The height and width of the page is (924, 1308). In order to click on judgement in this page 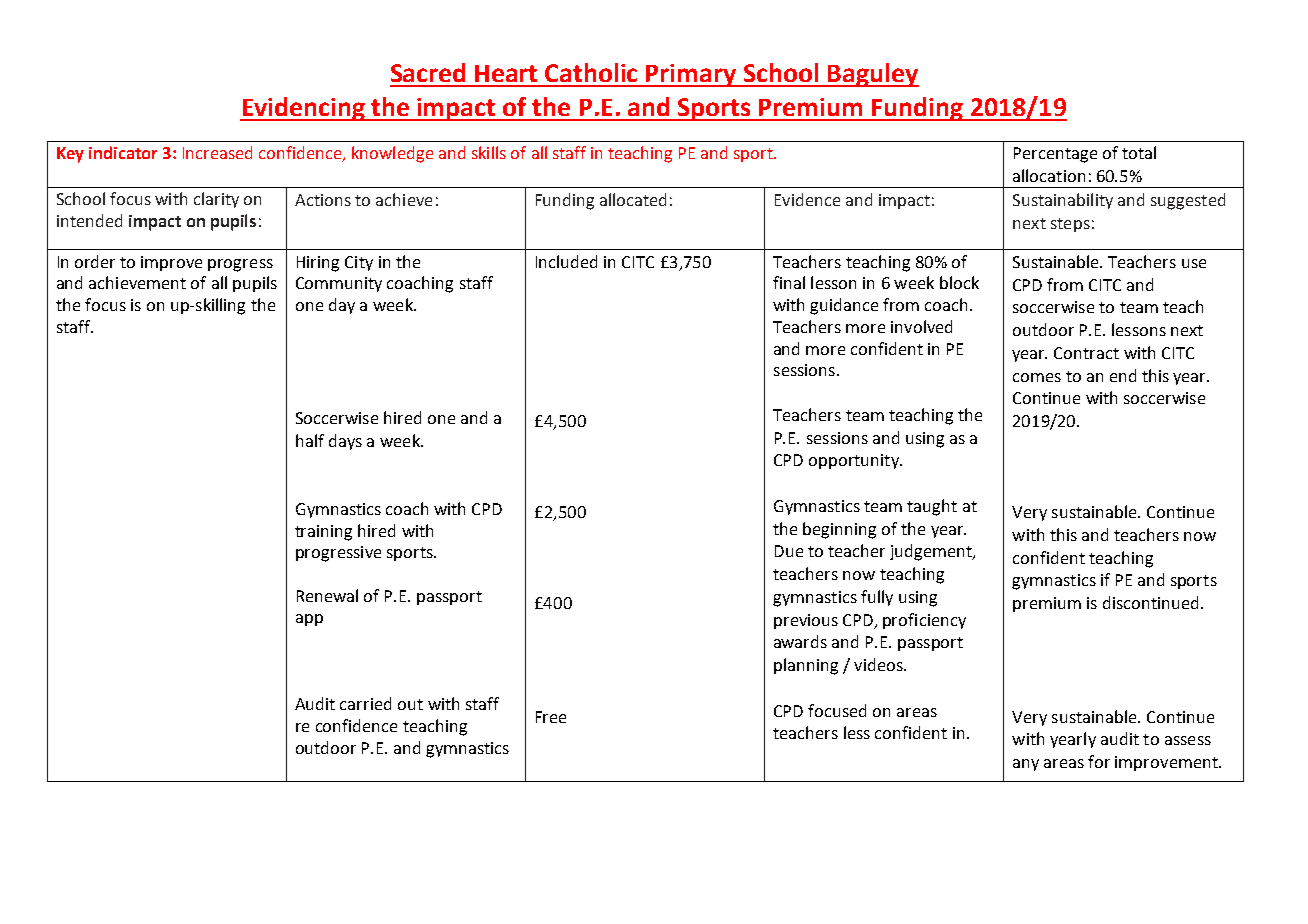, I will do `click(932, 552)`.
